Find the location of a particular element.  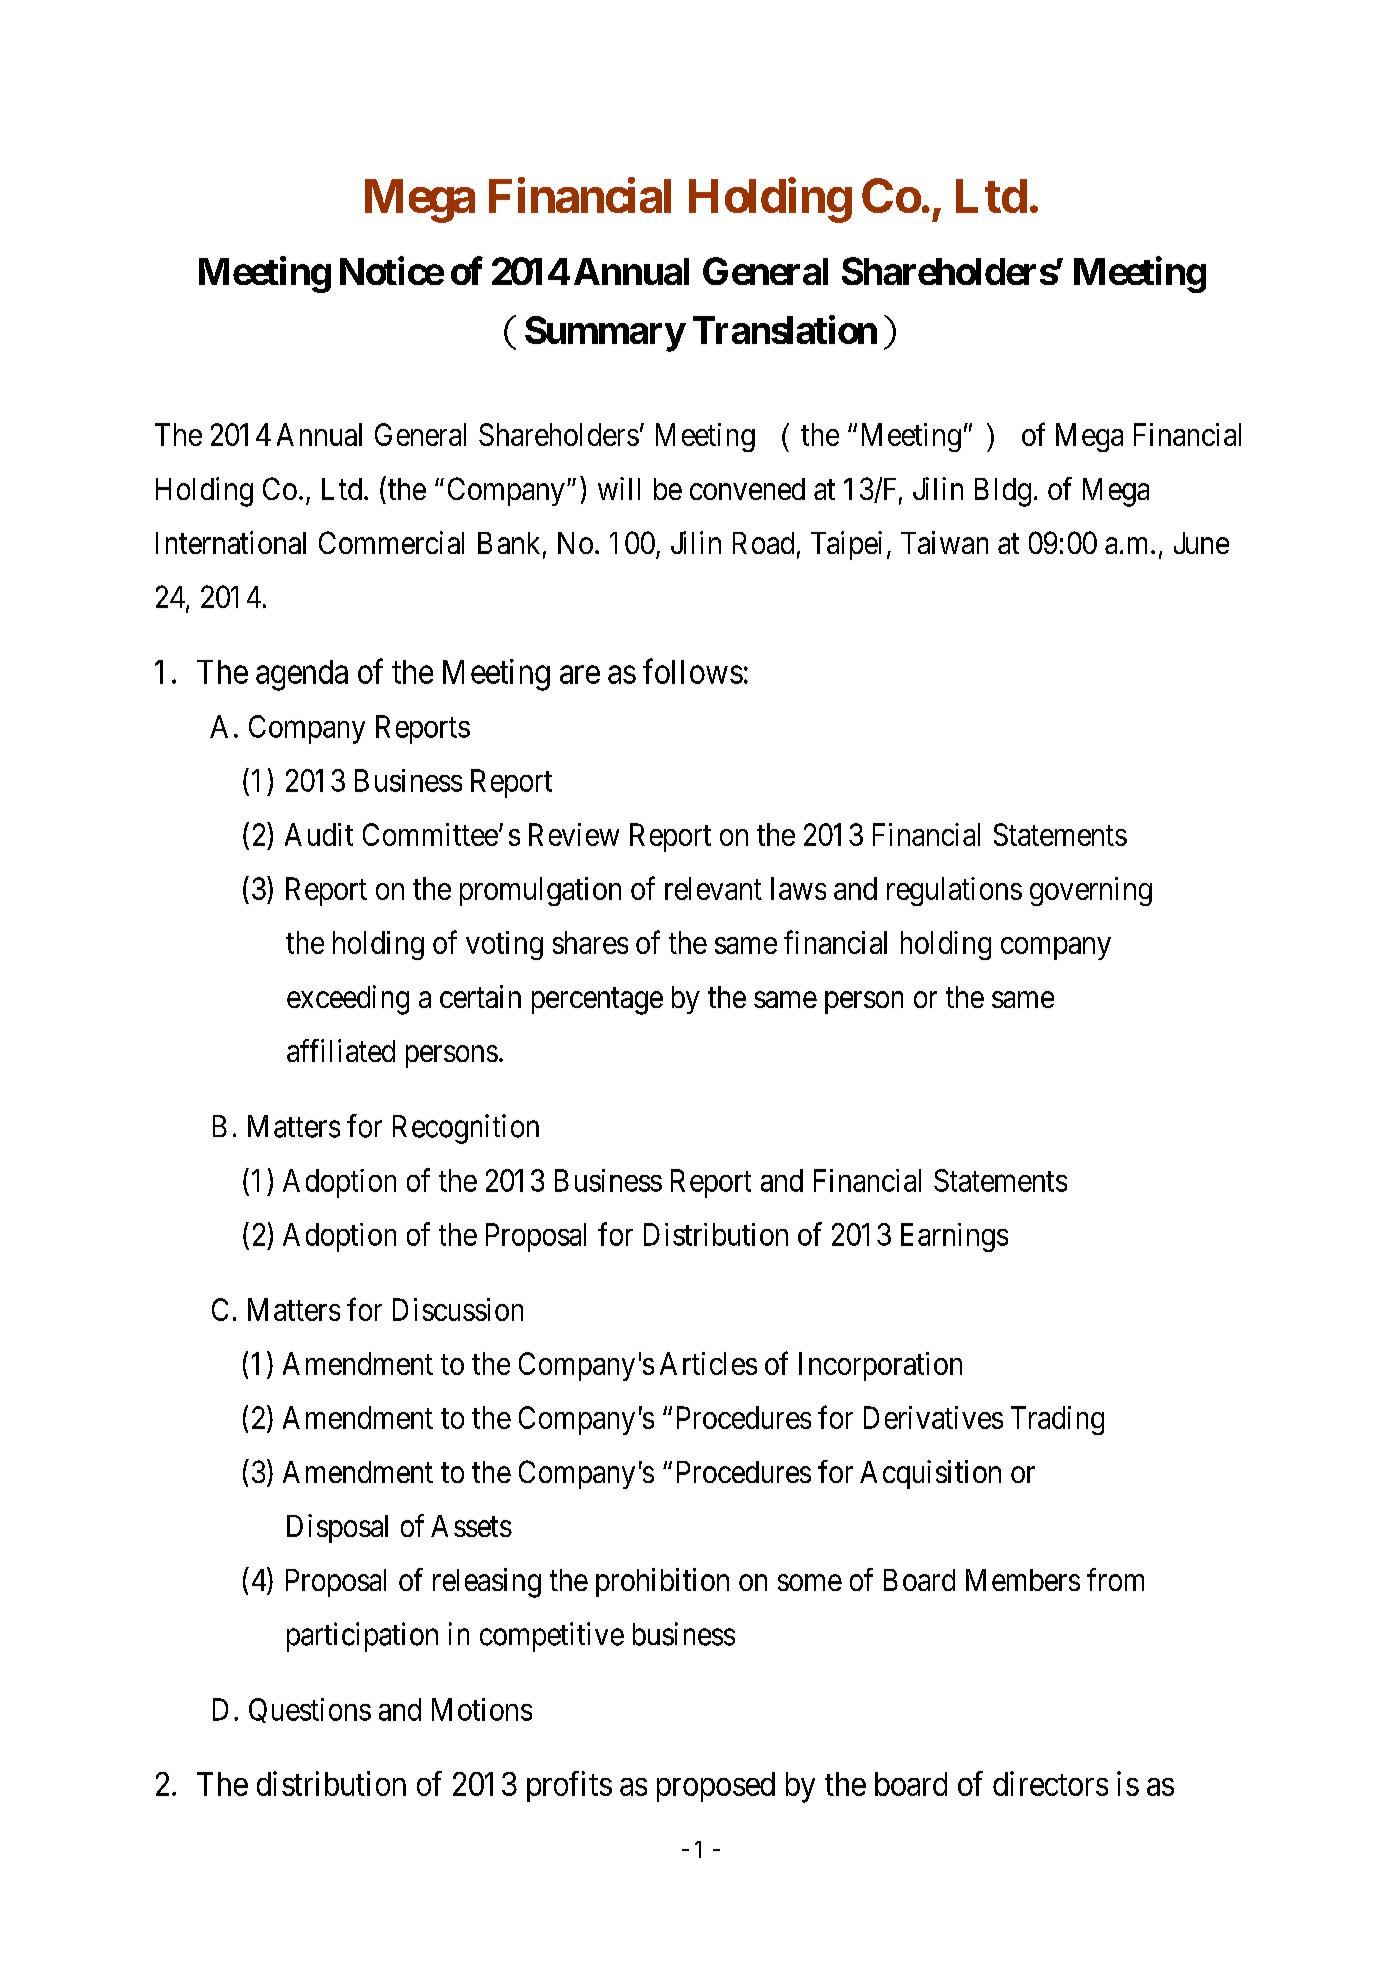

relevant is located at coordinates (713, 888).
